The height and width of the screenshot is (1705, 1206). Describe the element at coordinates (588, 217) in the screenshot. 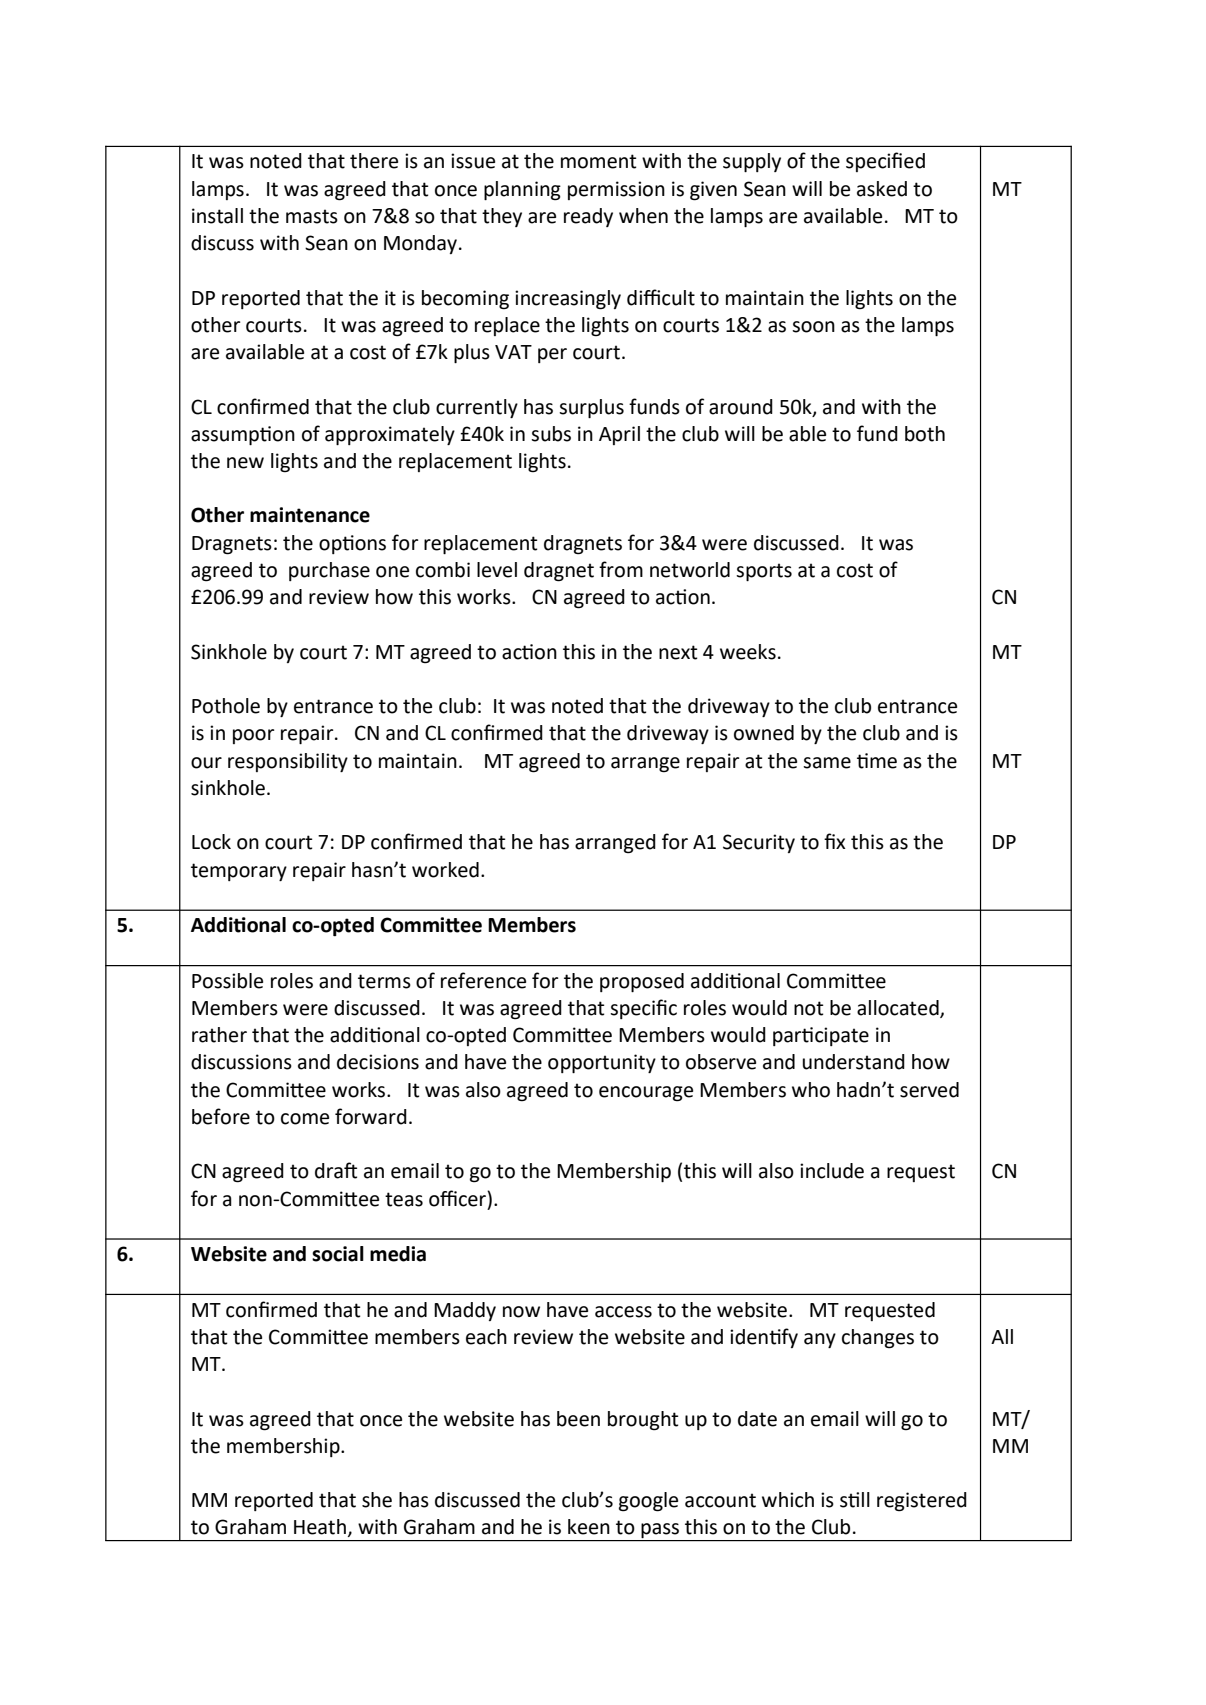

I see `ready` at that location.
